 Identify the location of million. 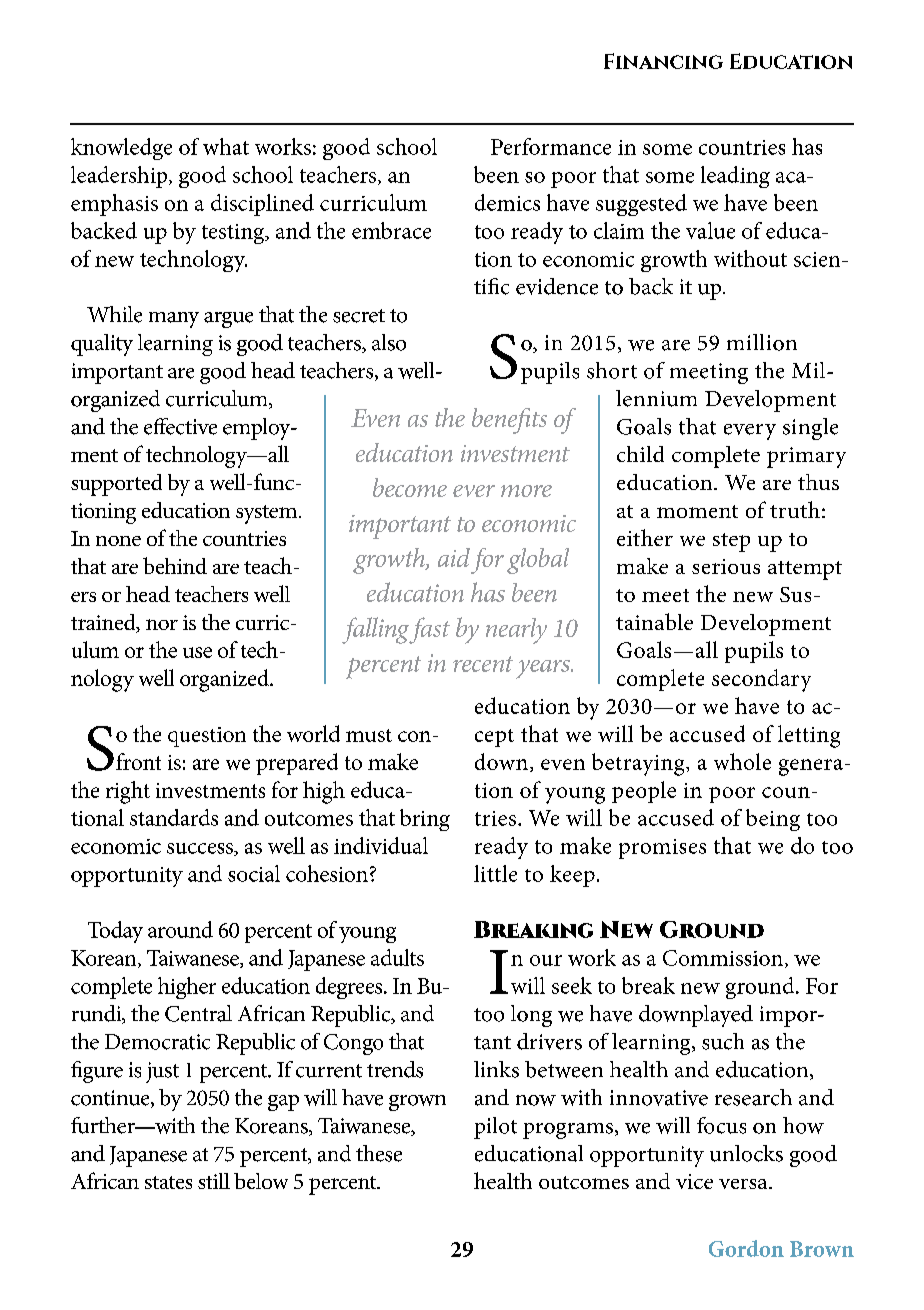
(762, 342).
